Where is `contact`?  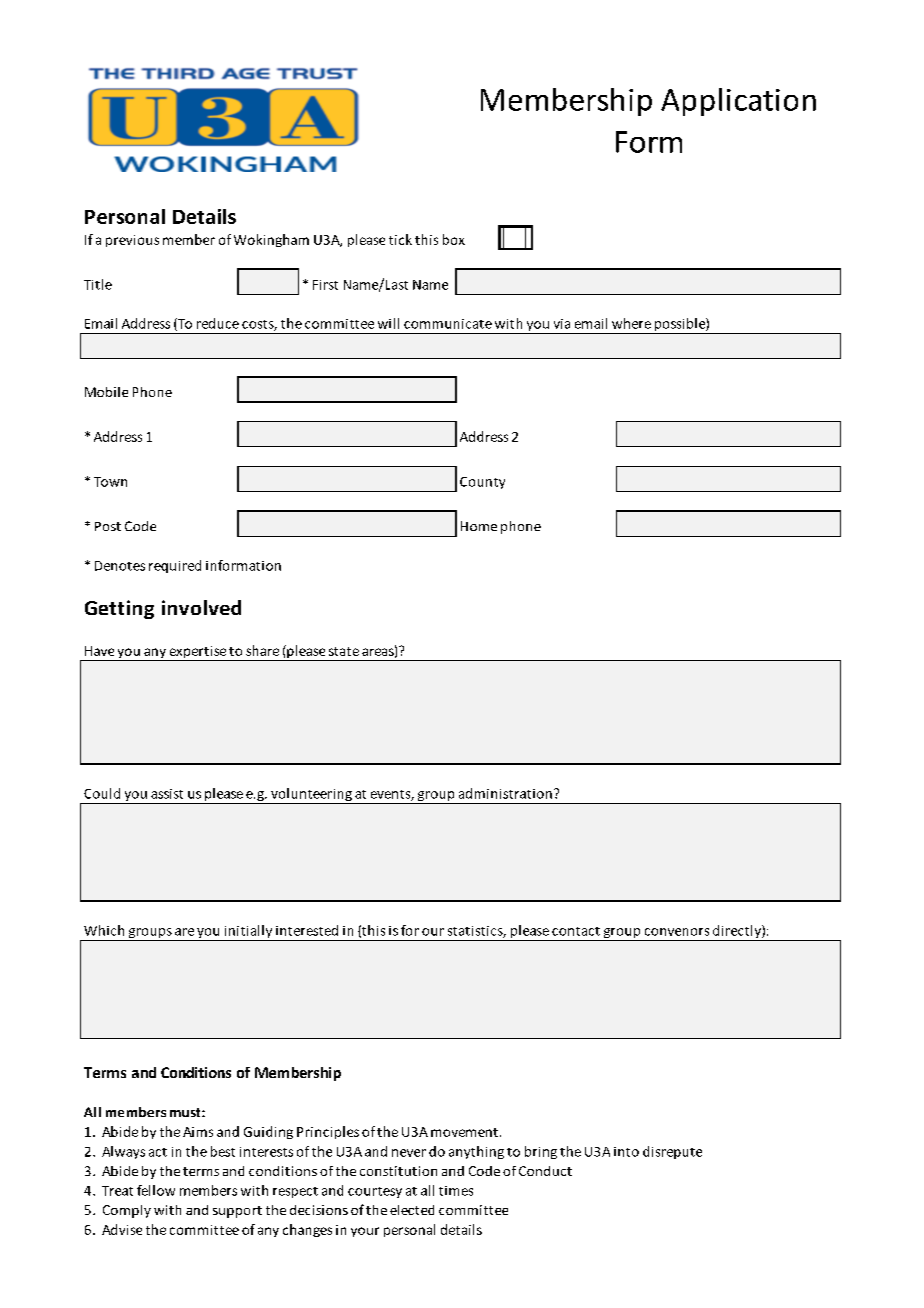 contact is located at coordinates (576, 931).
